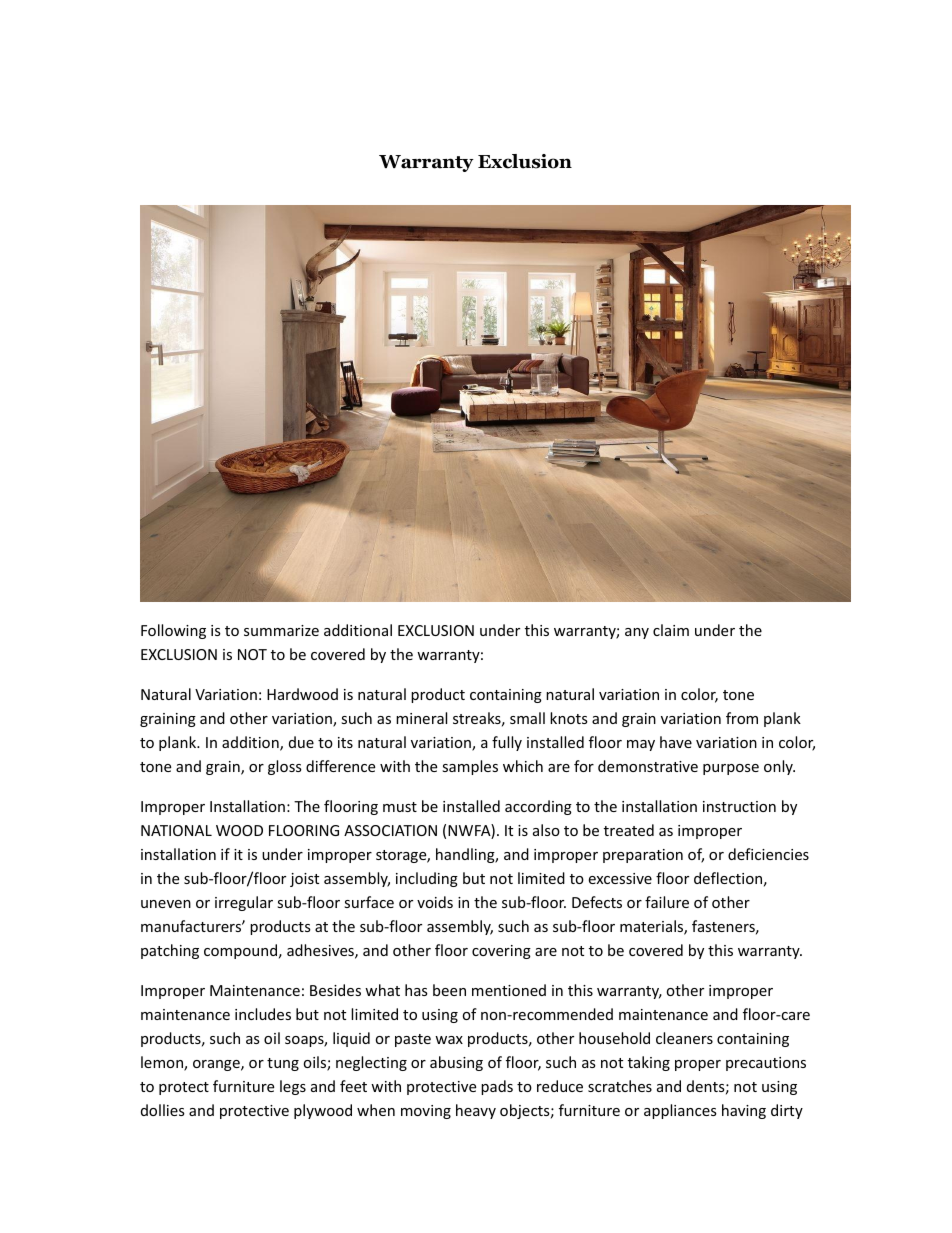  I want to click on instruction, so click(739, 806).
